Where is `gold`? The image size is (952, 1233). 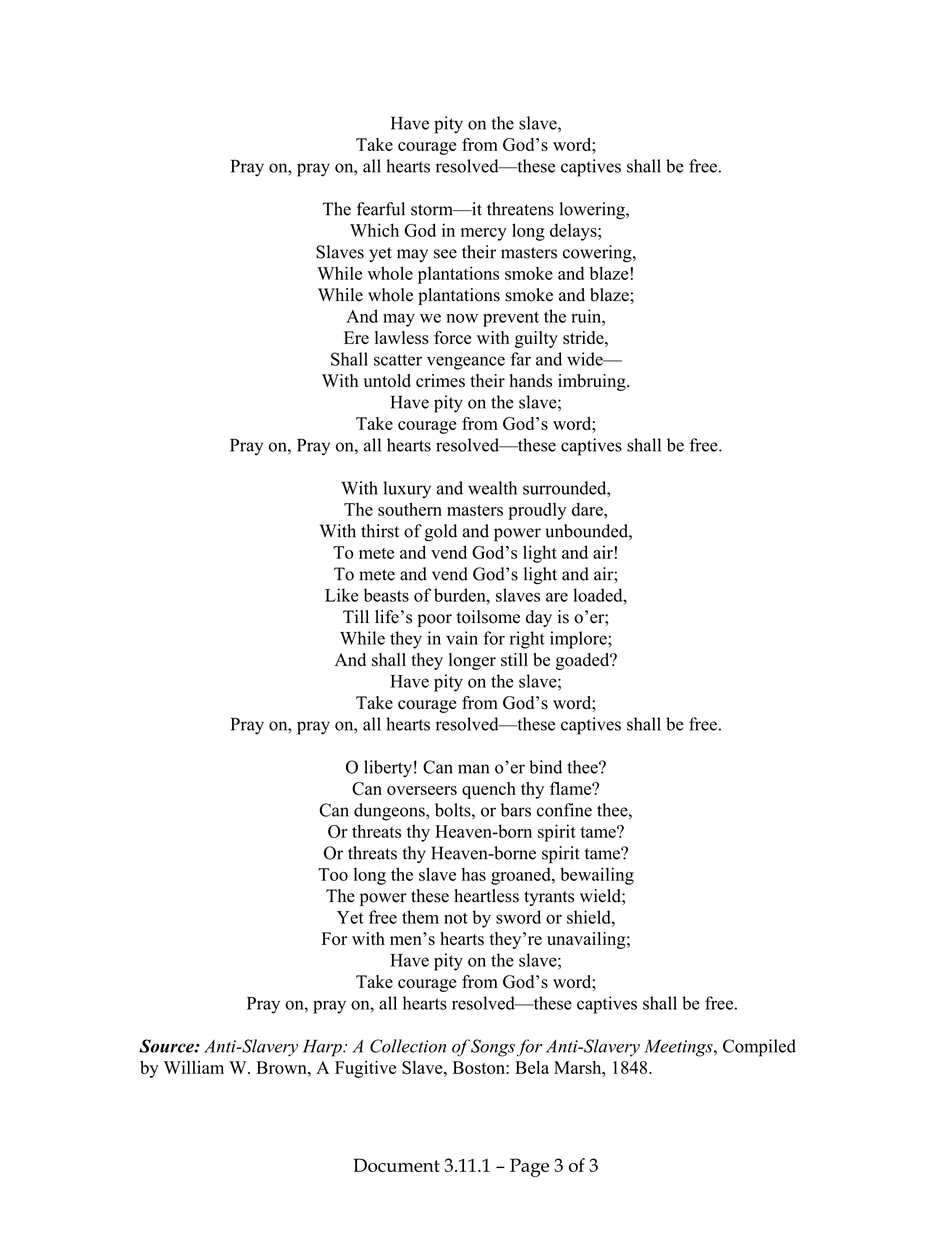
gold is located at coordinates (441, 533).
